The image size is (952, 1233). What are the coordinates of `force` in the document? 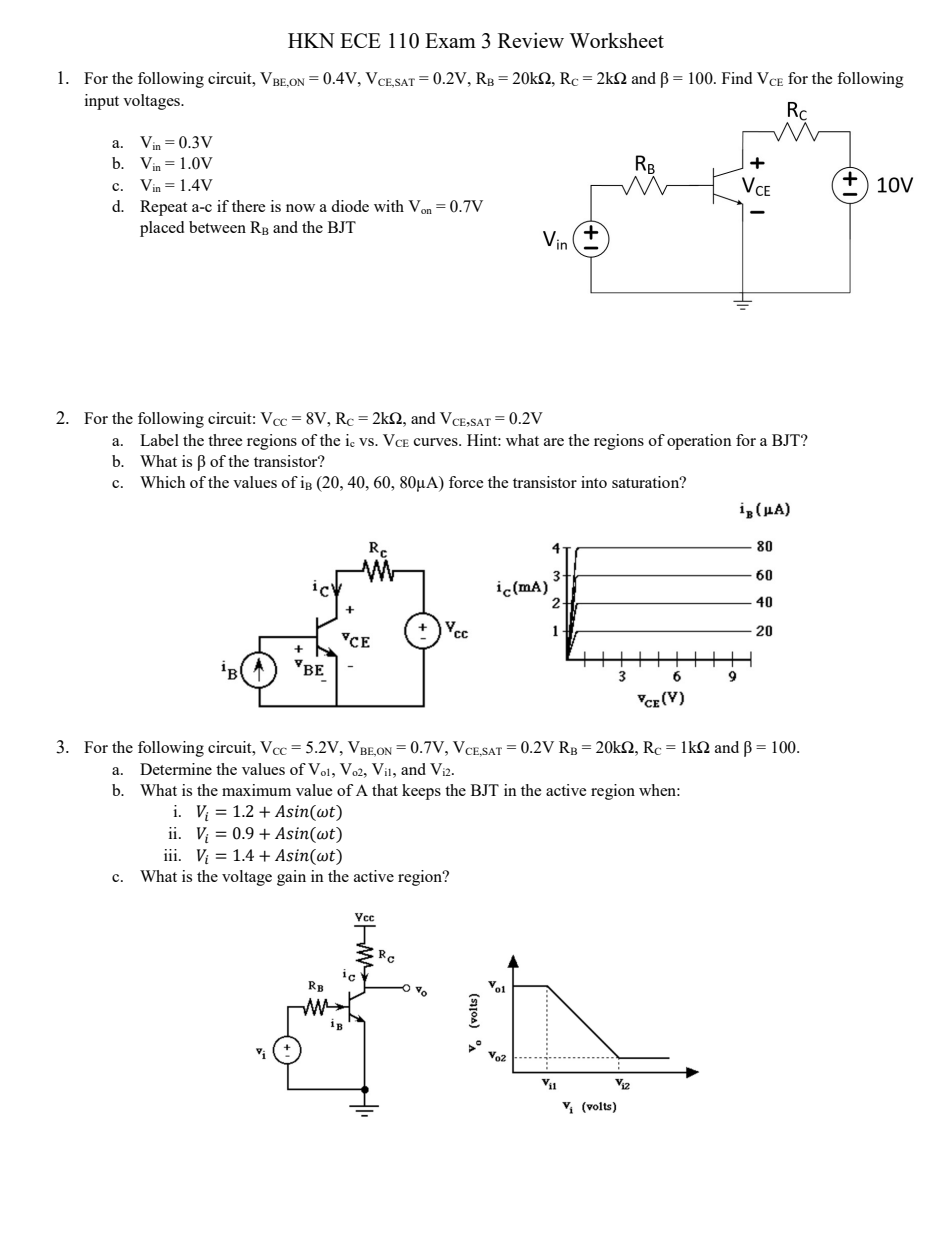 It's located at (466, 482).
